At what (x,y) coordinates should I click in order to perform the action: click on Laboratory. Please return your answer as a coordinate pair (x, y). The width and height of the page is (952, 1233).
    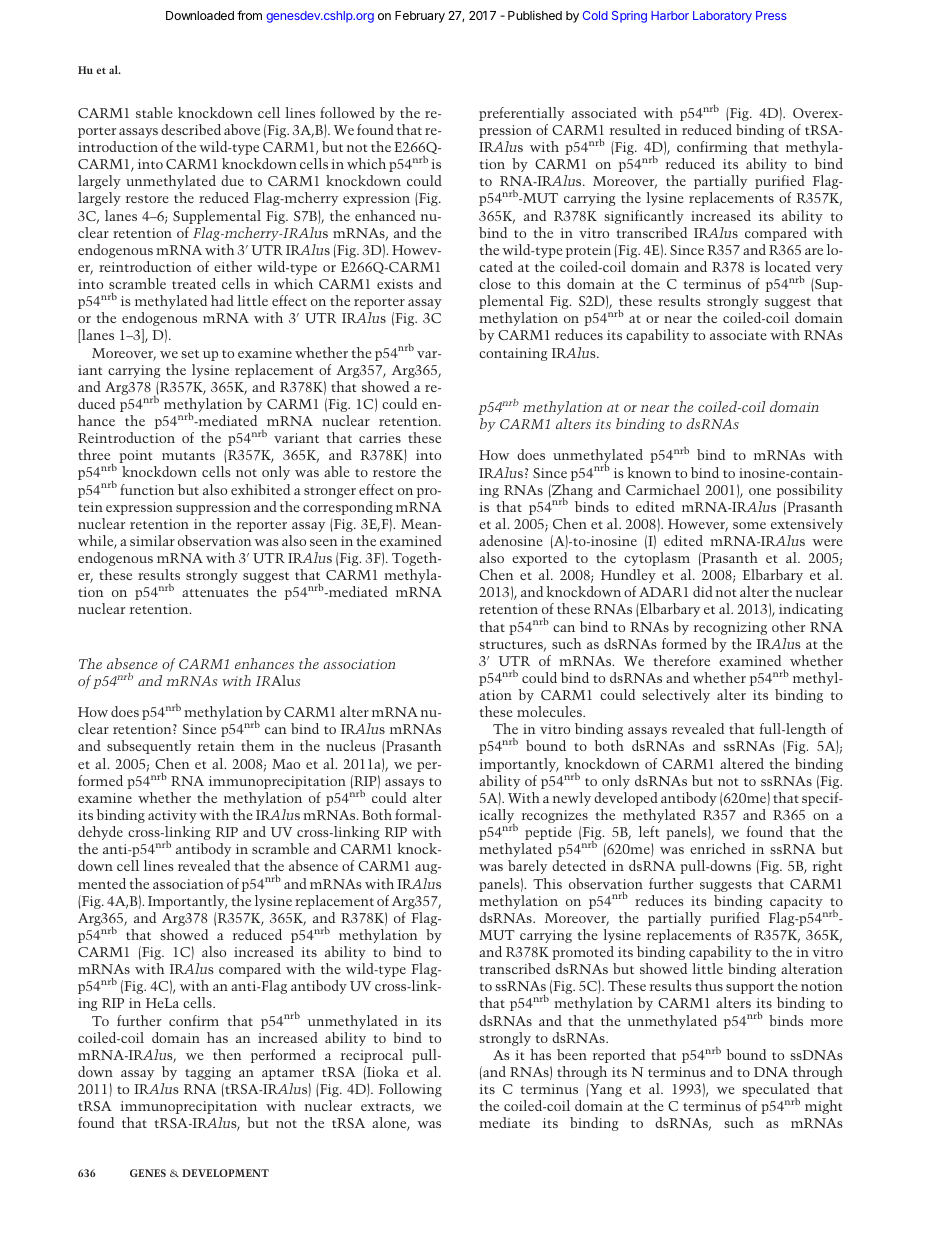
    Looking at the image, I should click on (722, 17).
